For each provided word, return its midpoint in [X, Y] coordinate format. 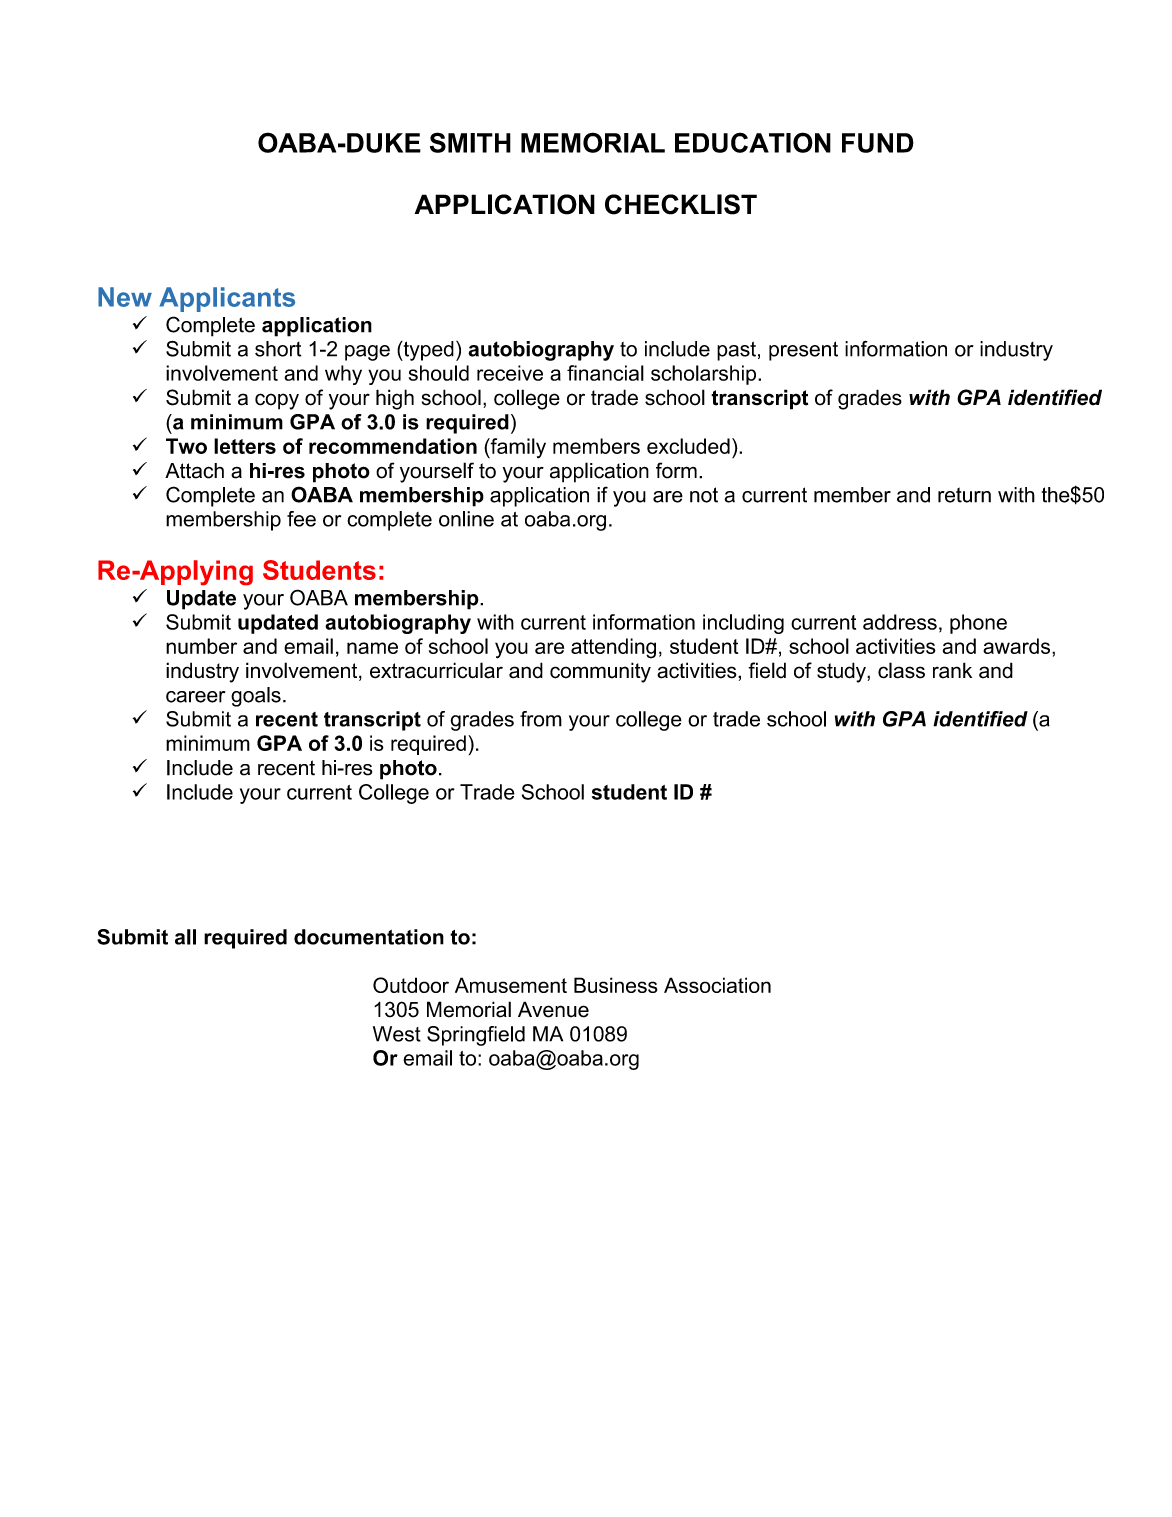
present [803, 351]
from [541, 719]
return [964, 495]
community [600, 672]
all [185, 937]
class [901, 670]
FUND [878, 143]
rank [952, 670]
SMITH [470, 142]
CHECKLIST [681, 204]
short [278, 349]
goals [256, 697]
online [466, 519]
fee [301, 519]
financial [605, 373]
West [397, 1034]
